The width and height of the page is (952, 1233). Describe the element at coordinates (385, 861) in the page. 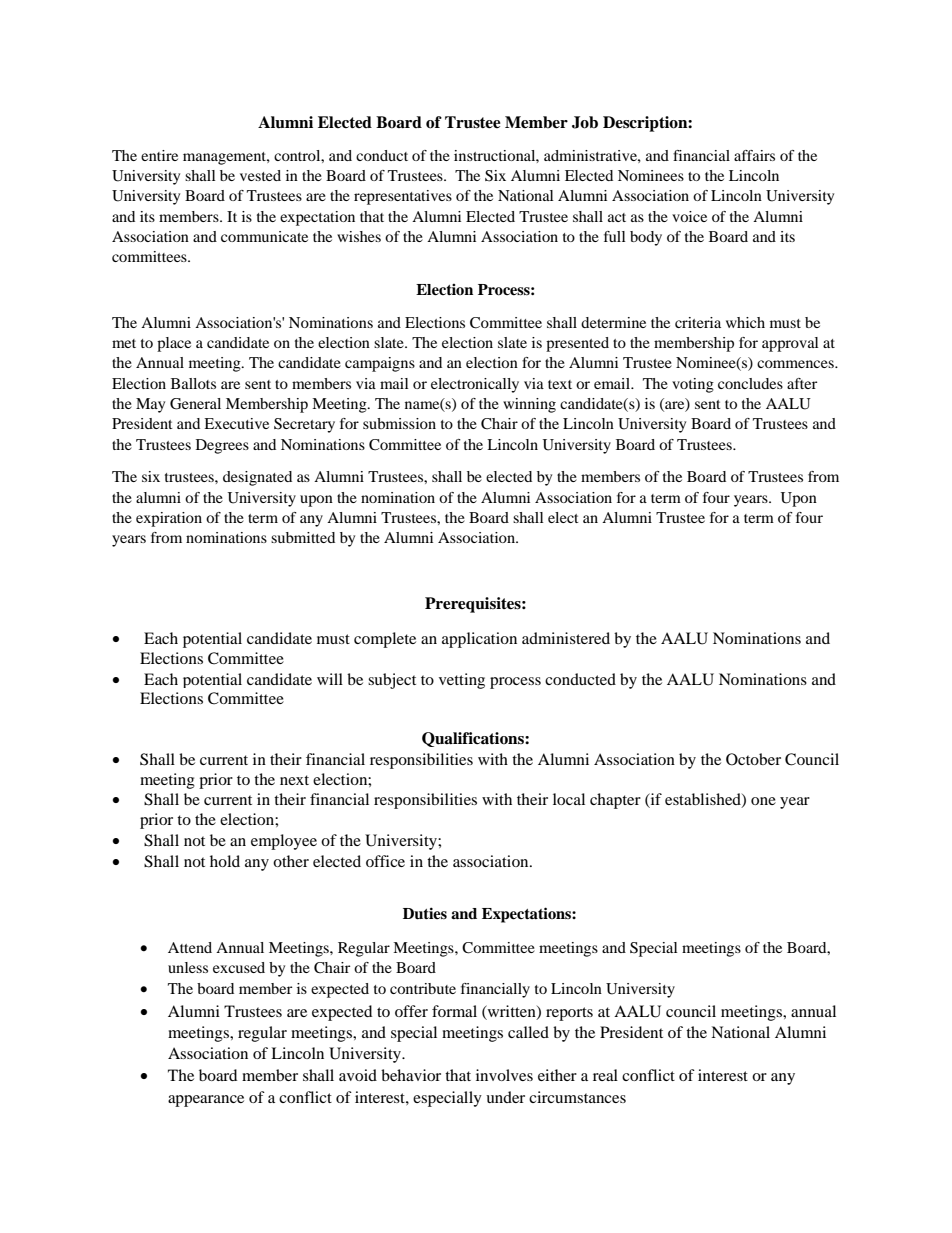

I see `office` at that location.
